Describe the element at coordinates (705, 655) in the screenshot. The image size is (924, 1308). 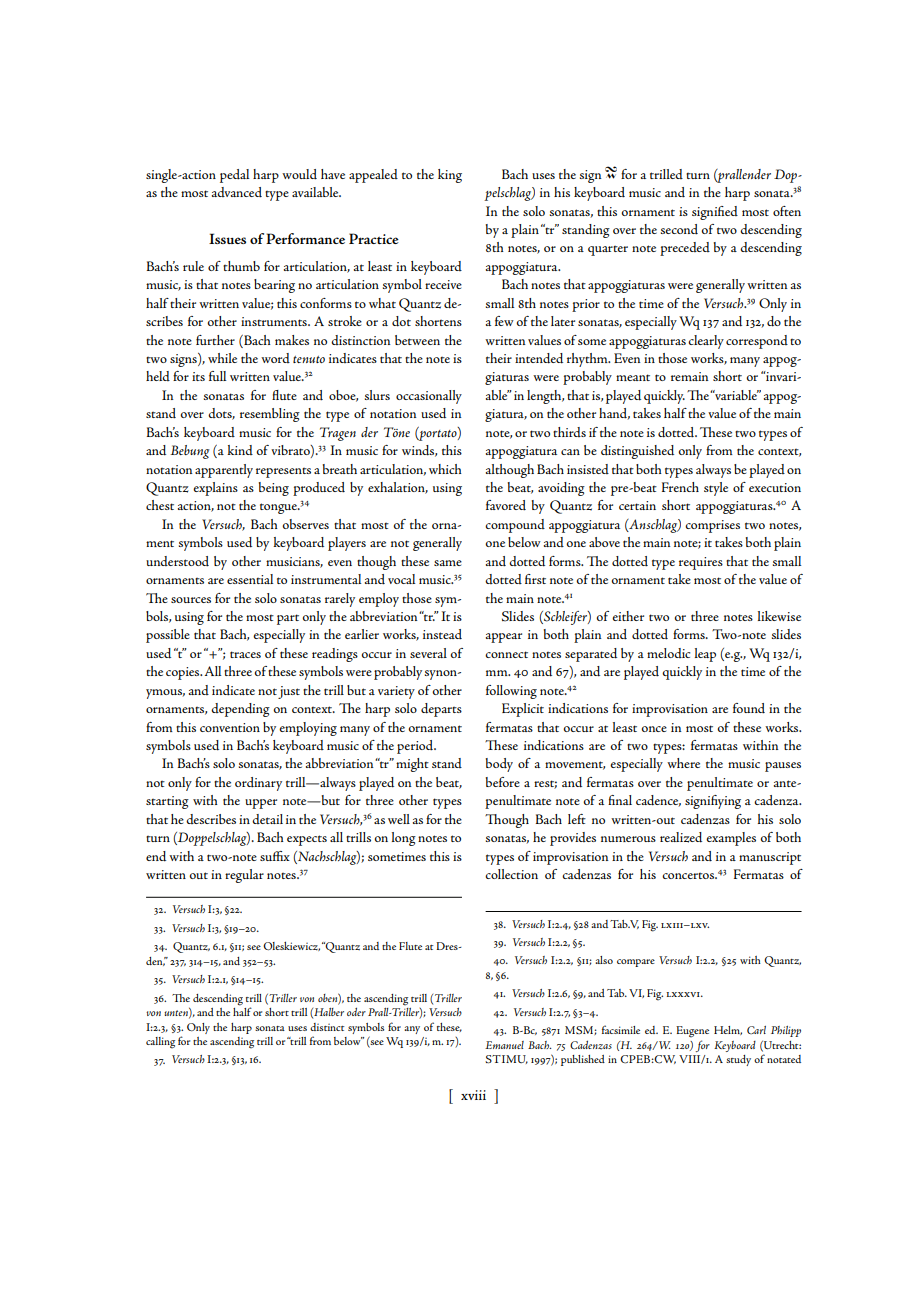
I see `leap` at that location.
